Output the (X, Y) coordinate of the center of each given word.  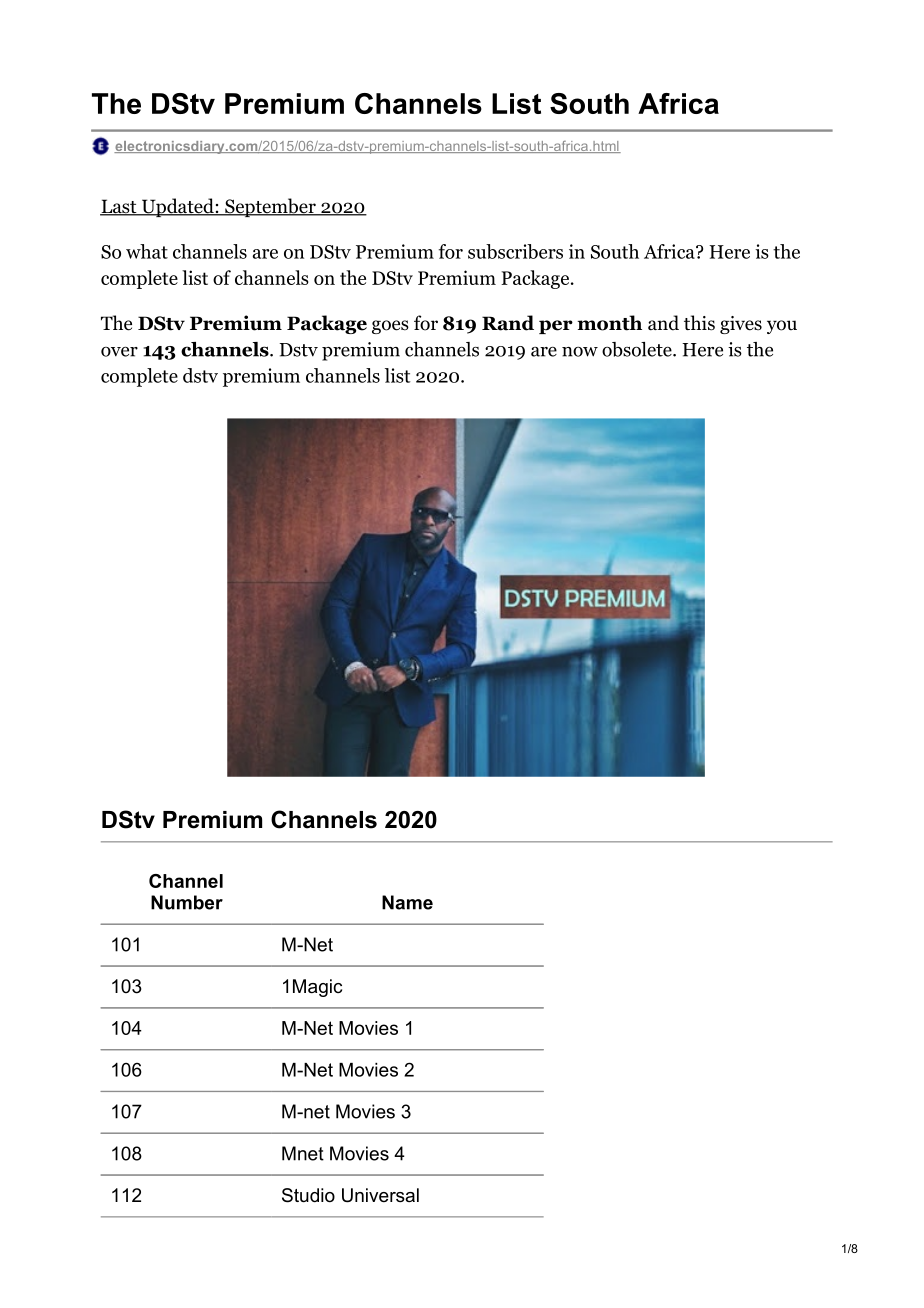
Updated (178, 207)
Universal (380, 1195)
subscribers (515, 251)
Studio (308, 1195)
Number (187, 902)
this (699, 323)
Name (407, 902)
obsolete (638, 349)
